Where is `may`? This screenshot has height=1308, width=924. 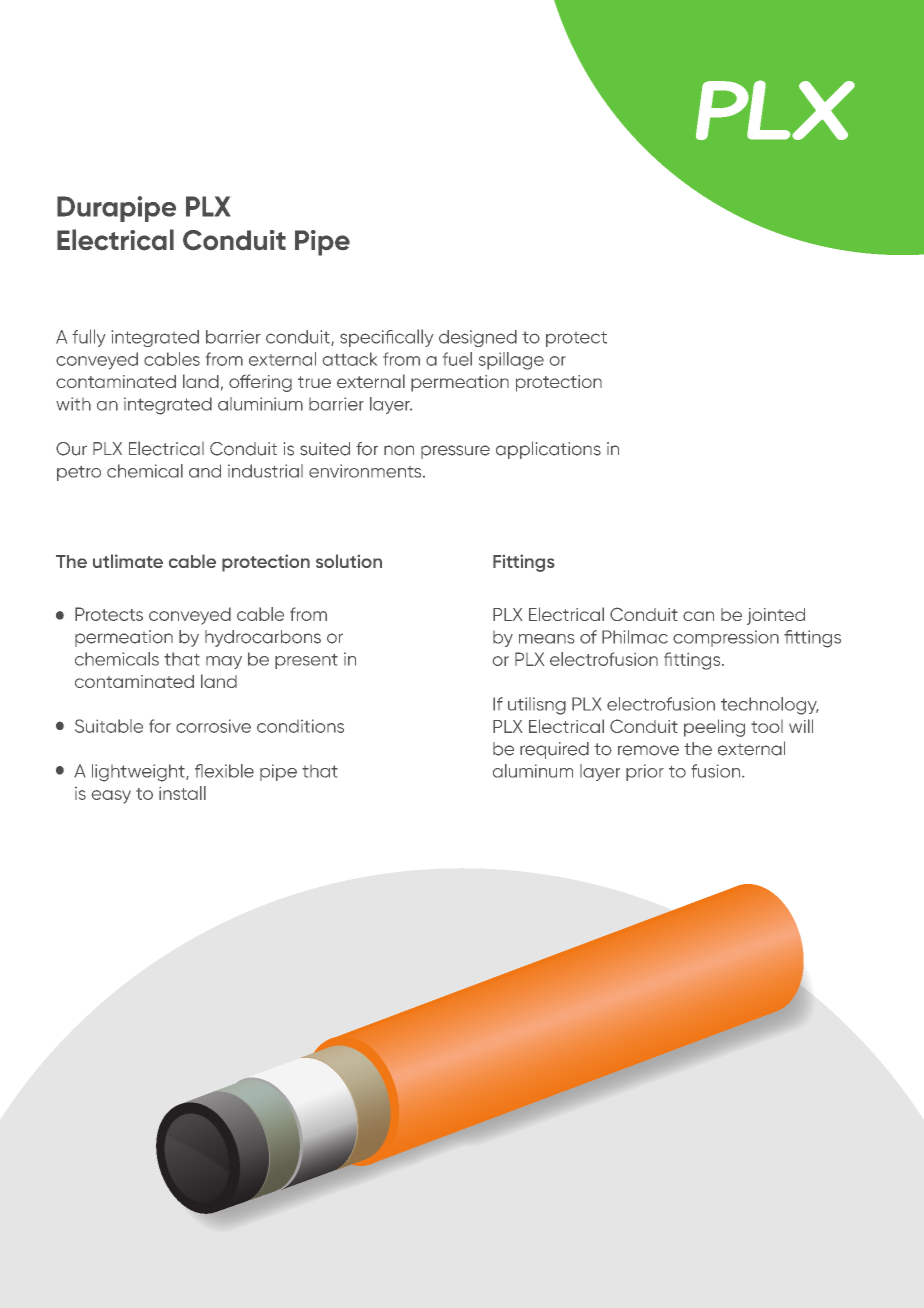
may is located at coordinates (224, 662).
